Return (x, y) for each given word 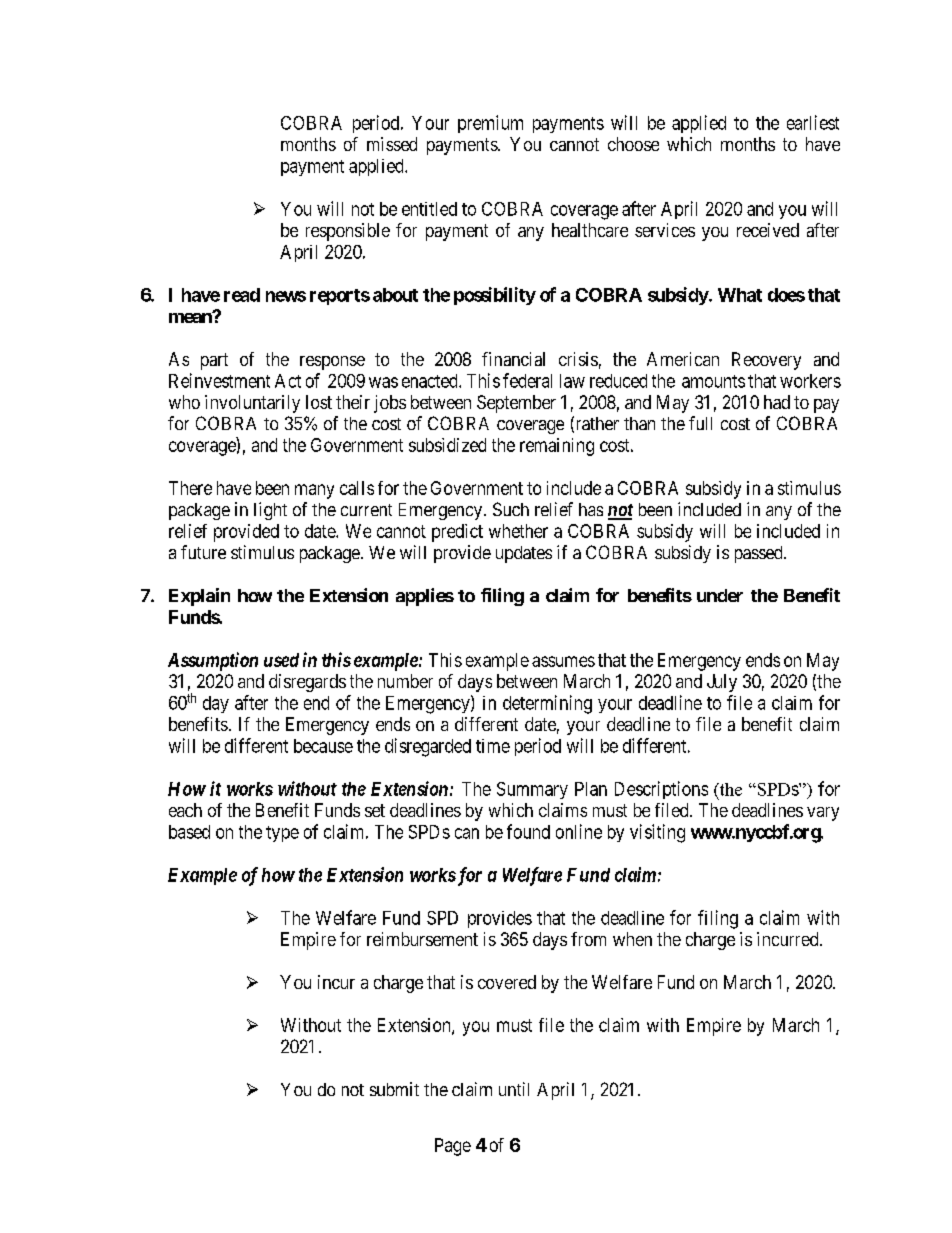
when (632, 939)
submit (394, 1089)
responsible (348, 232)
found (528, 831)
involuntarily (252, 404)
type (282, 834)
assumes (563, 661)
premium (490, 124)
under (720, 595)
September (516, 404)
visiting (657, 833)
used (281, 660)
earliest (813, 122)
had (777, 402)
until (514, 1089)
